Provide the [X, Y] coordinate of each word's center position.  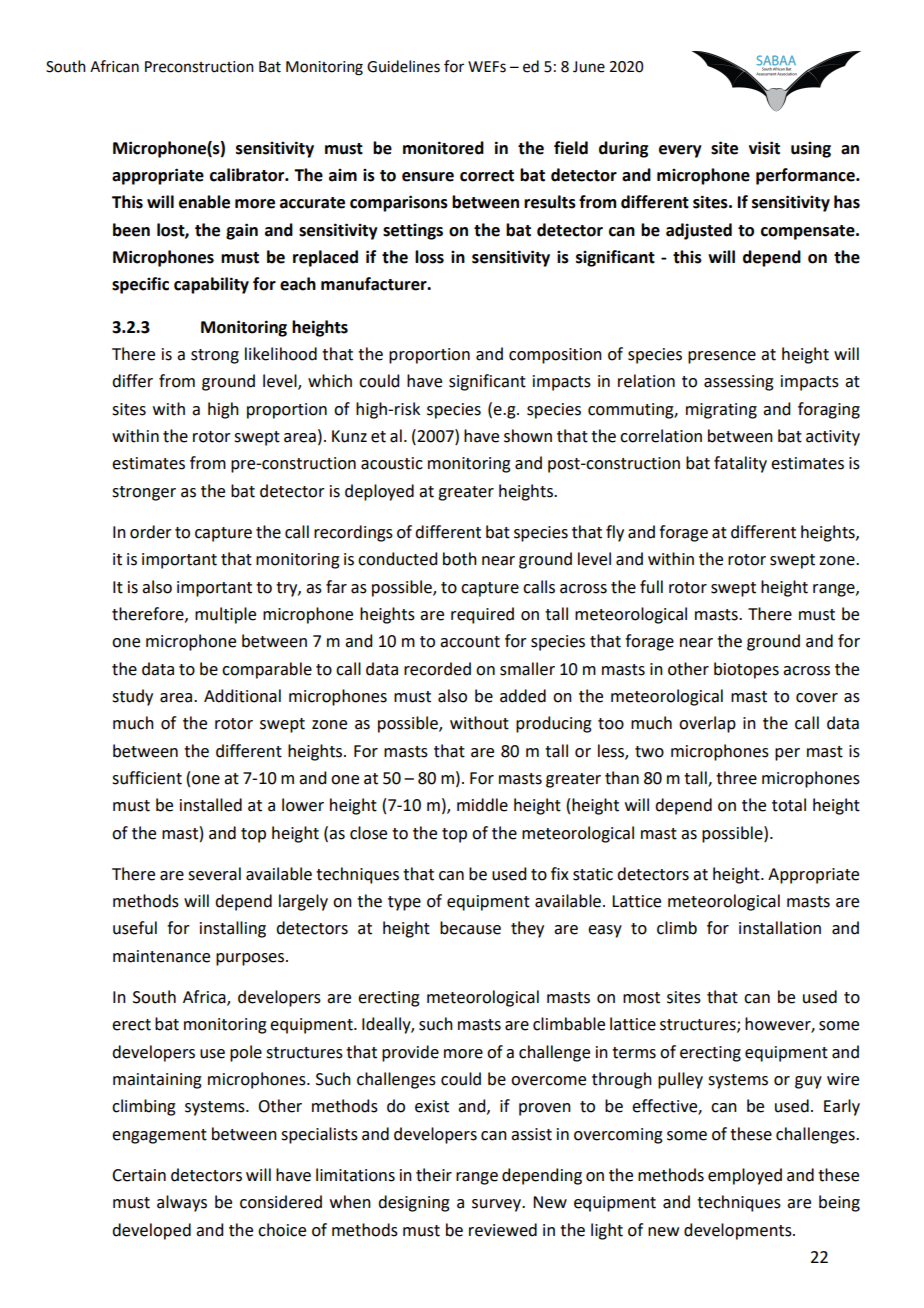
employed [745, 1176]
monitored [443, 148]
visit [764, 148]
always [182, 1203]
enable [204, 202]
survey [497, 1205]
